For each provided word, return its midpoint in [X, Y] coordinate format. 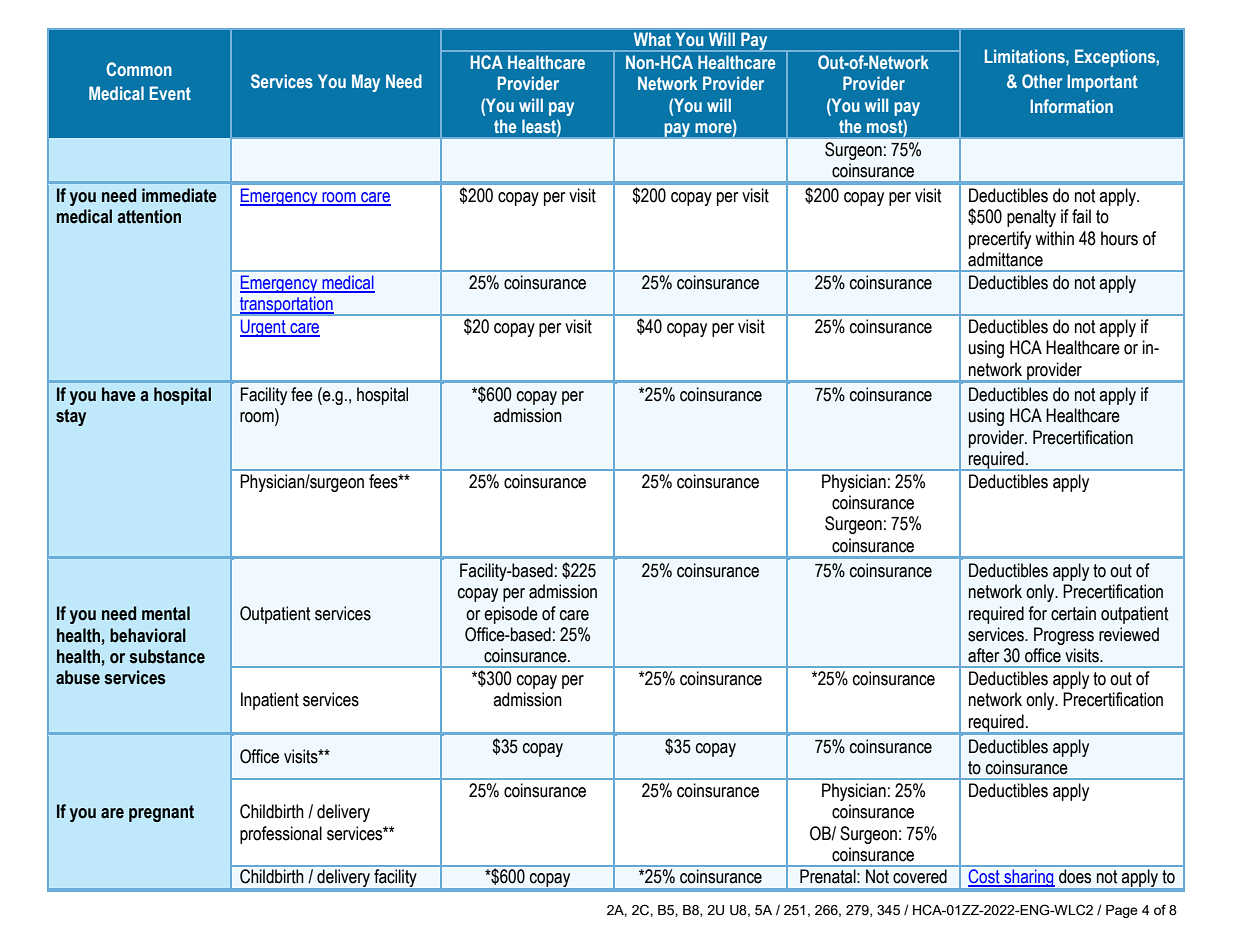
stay [71, 417]
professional [281, 835]
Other [1042, 81]
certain [1073, 613]
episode [511, 615]
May [366, 83]
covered [920, 876]
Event [170, 93]
